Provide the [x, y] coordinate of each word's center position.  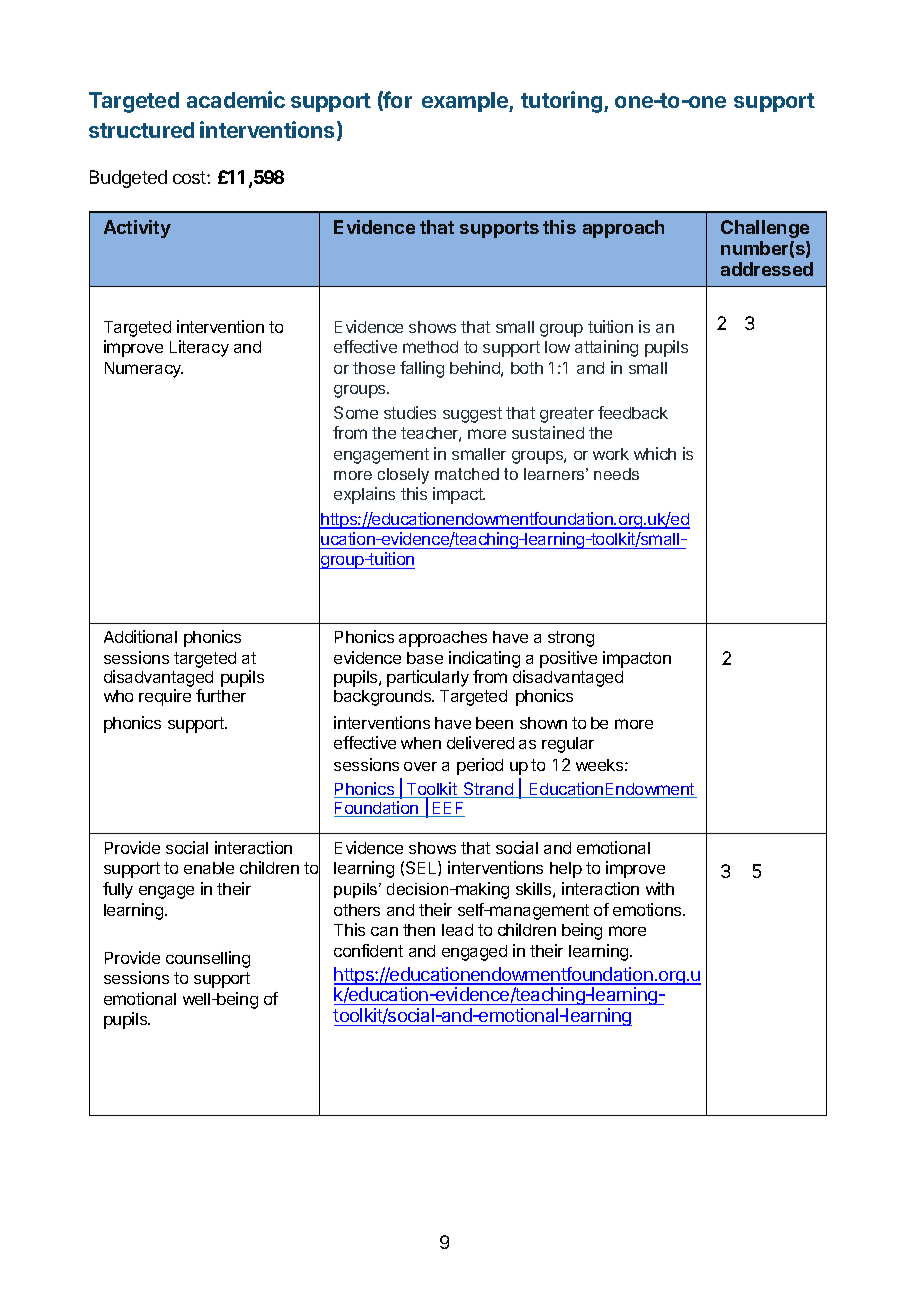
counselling [208, 959]
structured [141, 130]
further [221, 695]
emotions [648, 909]
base [425, 658]
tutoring [563, 102]
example [466, 102]
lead [457, 930]
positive [568, 659]
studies [410, 412]
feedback [633, 412]
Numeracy [144, 370]
